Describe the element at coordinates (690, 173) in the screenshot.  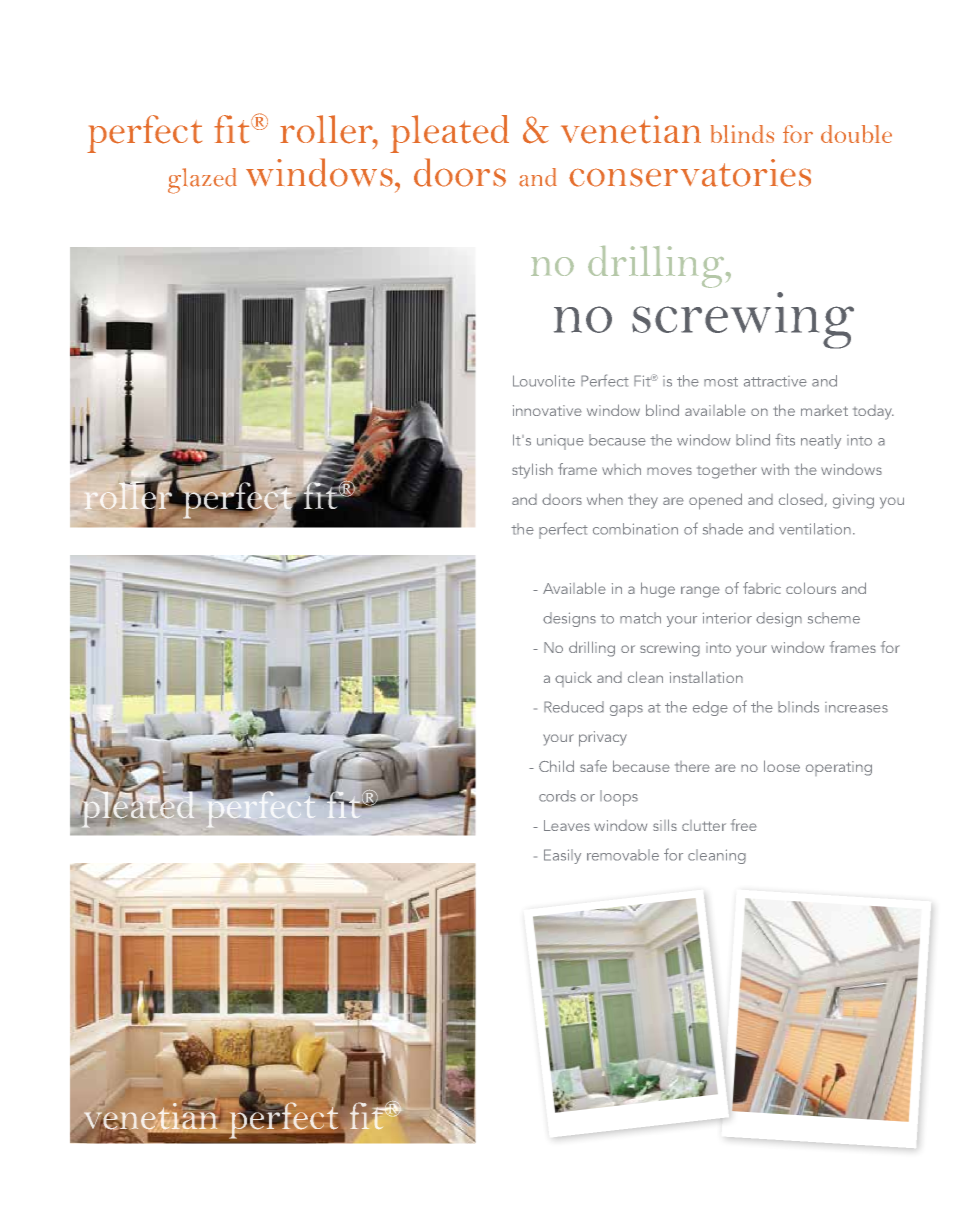
I see `conservatories` at that location.
